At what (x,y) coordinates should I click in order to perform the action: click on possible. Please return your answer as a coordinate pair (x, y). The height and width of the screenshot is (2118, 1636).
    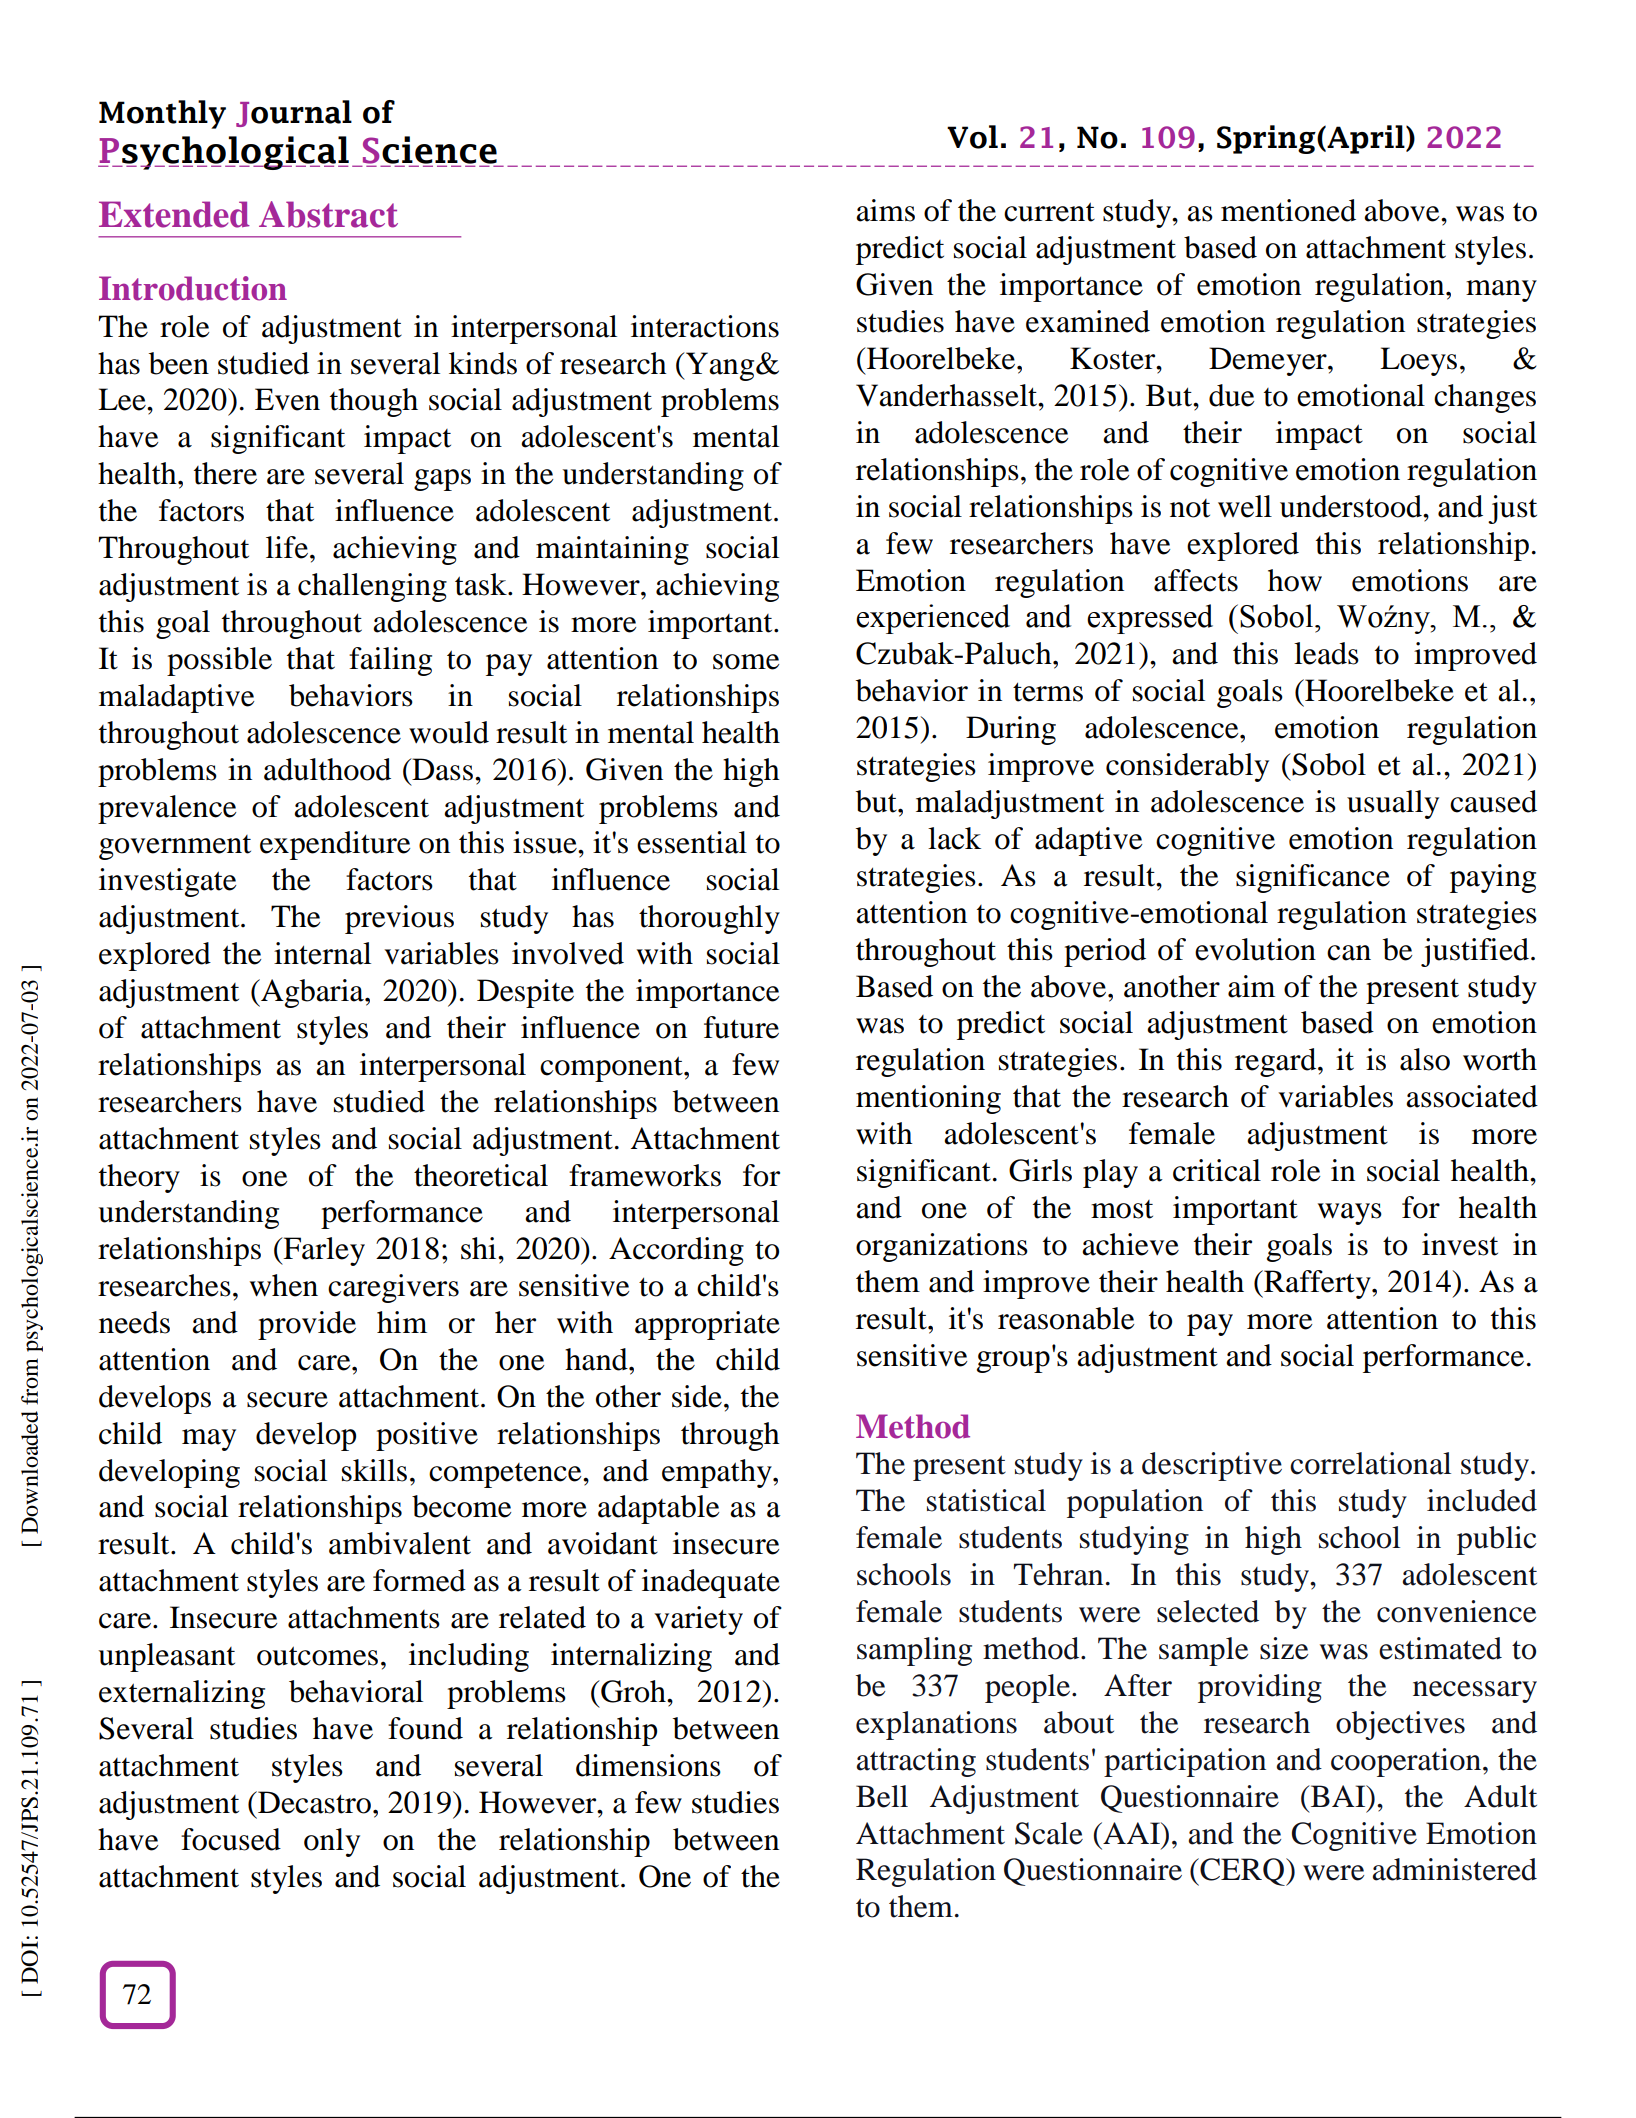
    Looking at the image, I should click on (219, 661).
